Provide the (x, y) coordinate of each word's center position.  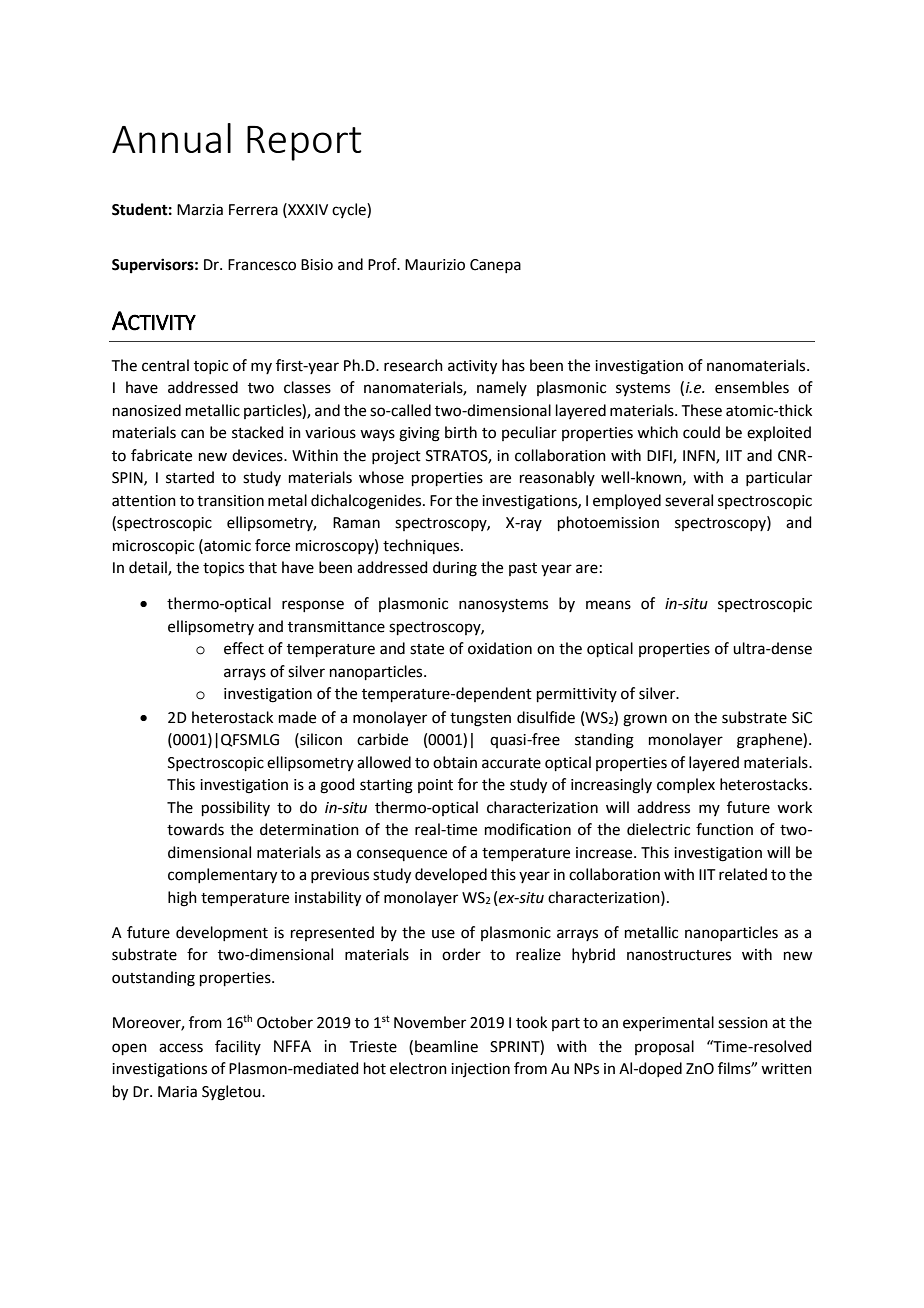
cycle (350, 210)
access (181, 1048)
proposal (664, 1047)
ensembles (752, 387)
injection (480, 1070)
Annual (171, 138)
